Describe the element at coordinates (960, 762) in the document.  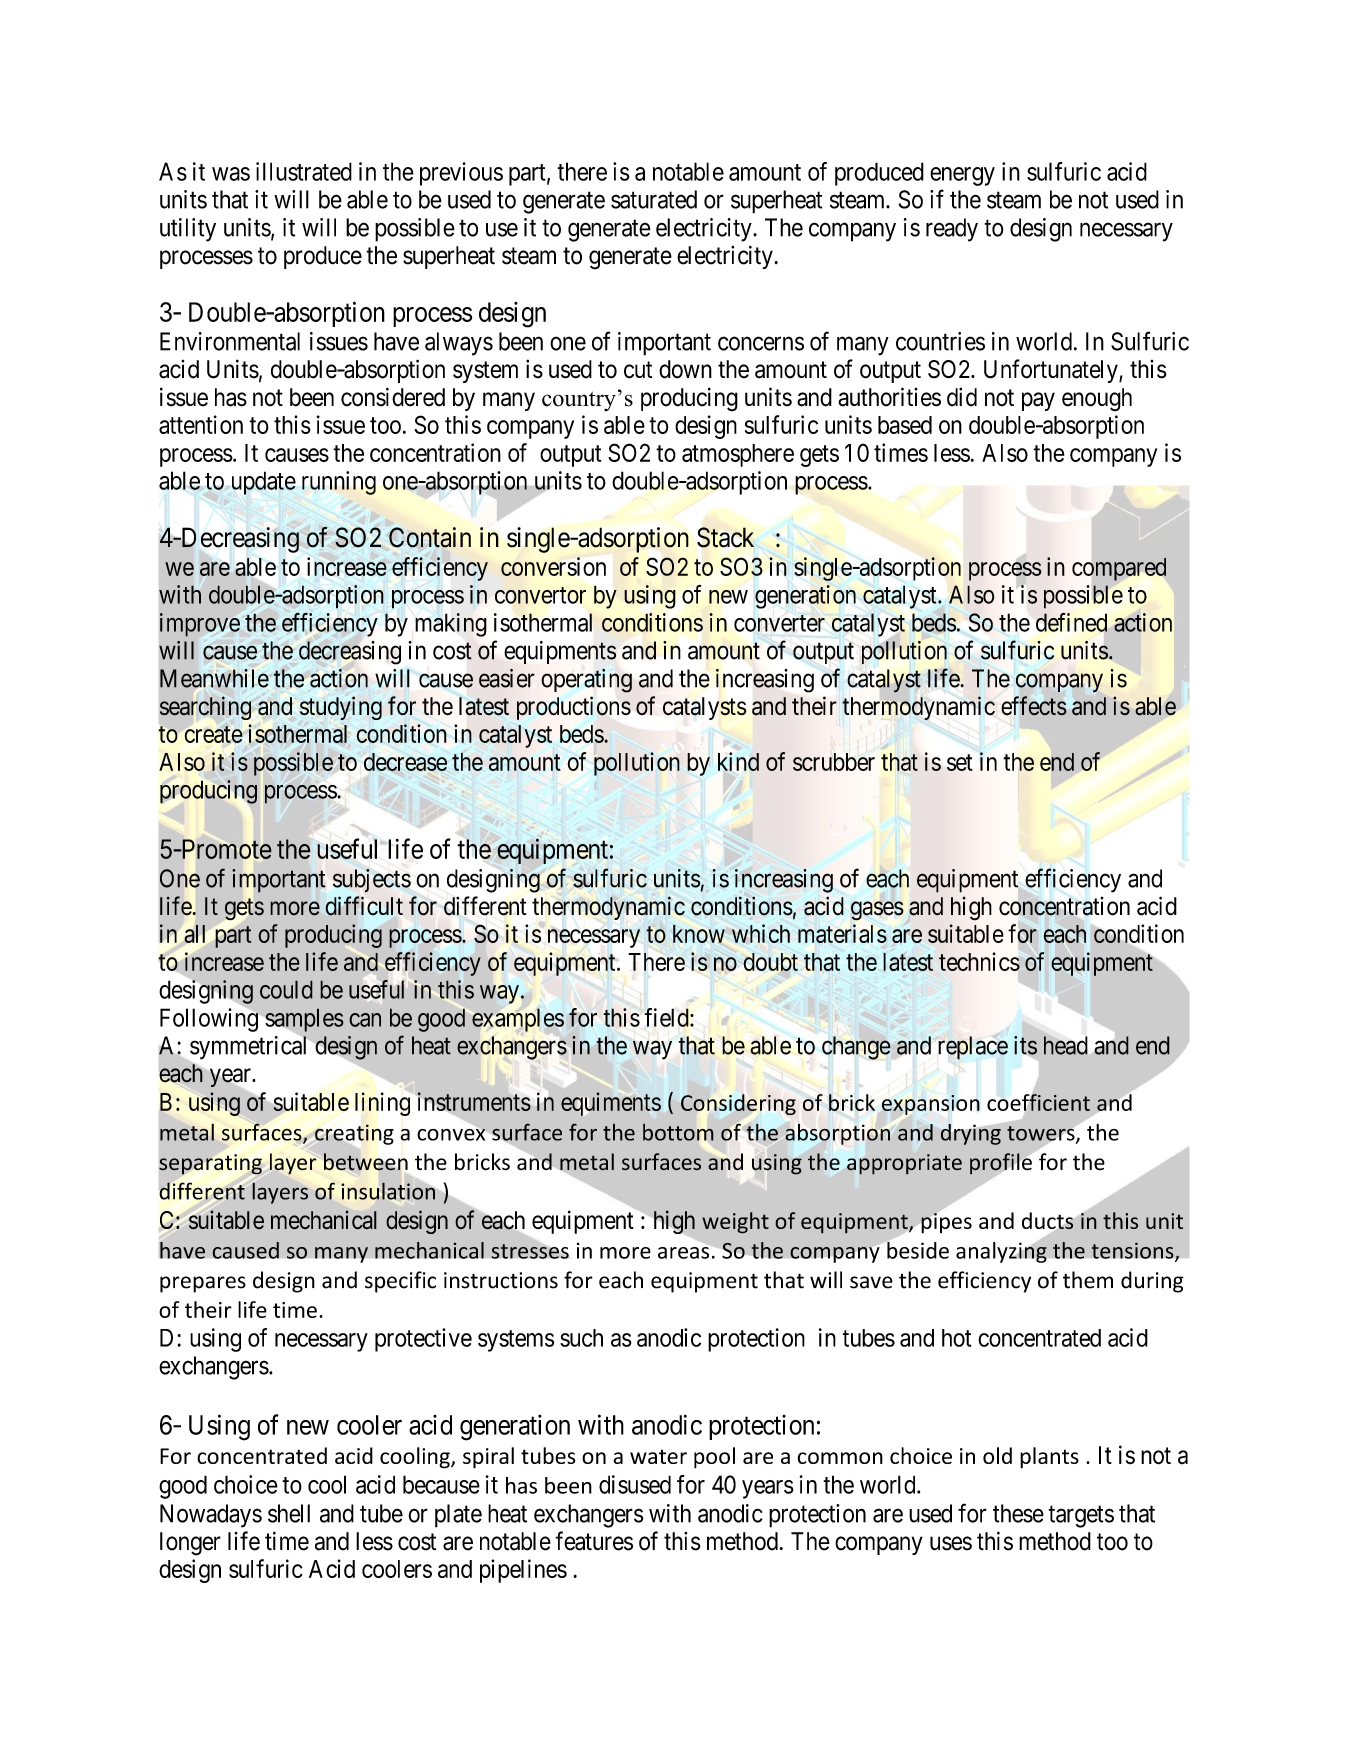
I see `set` at that location.
